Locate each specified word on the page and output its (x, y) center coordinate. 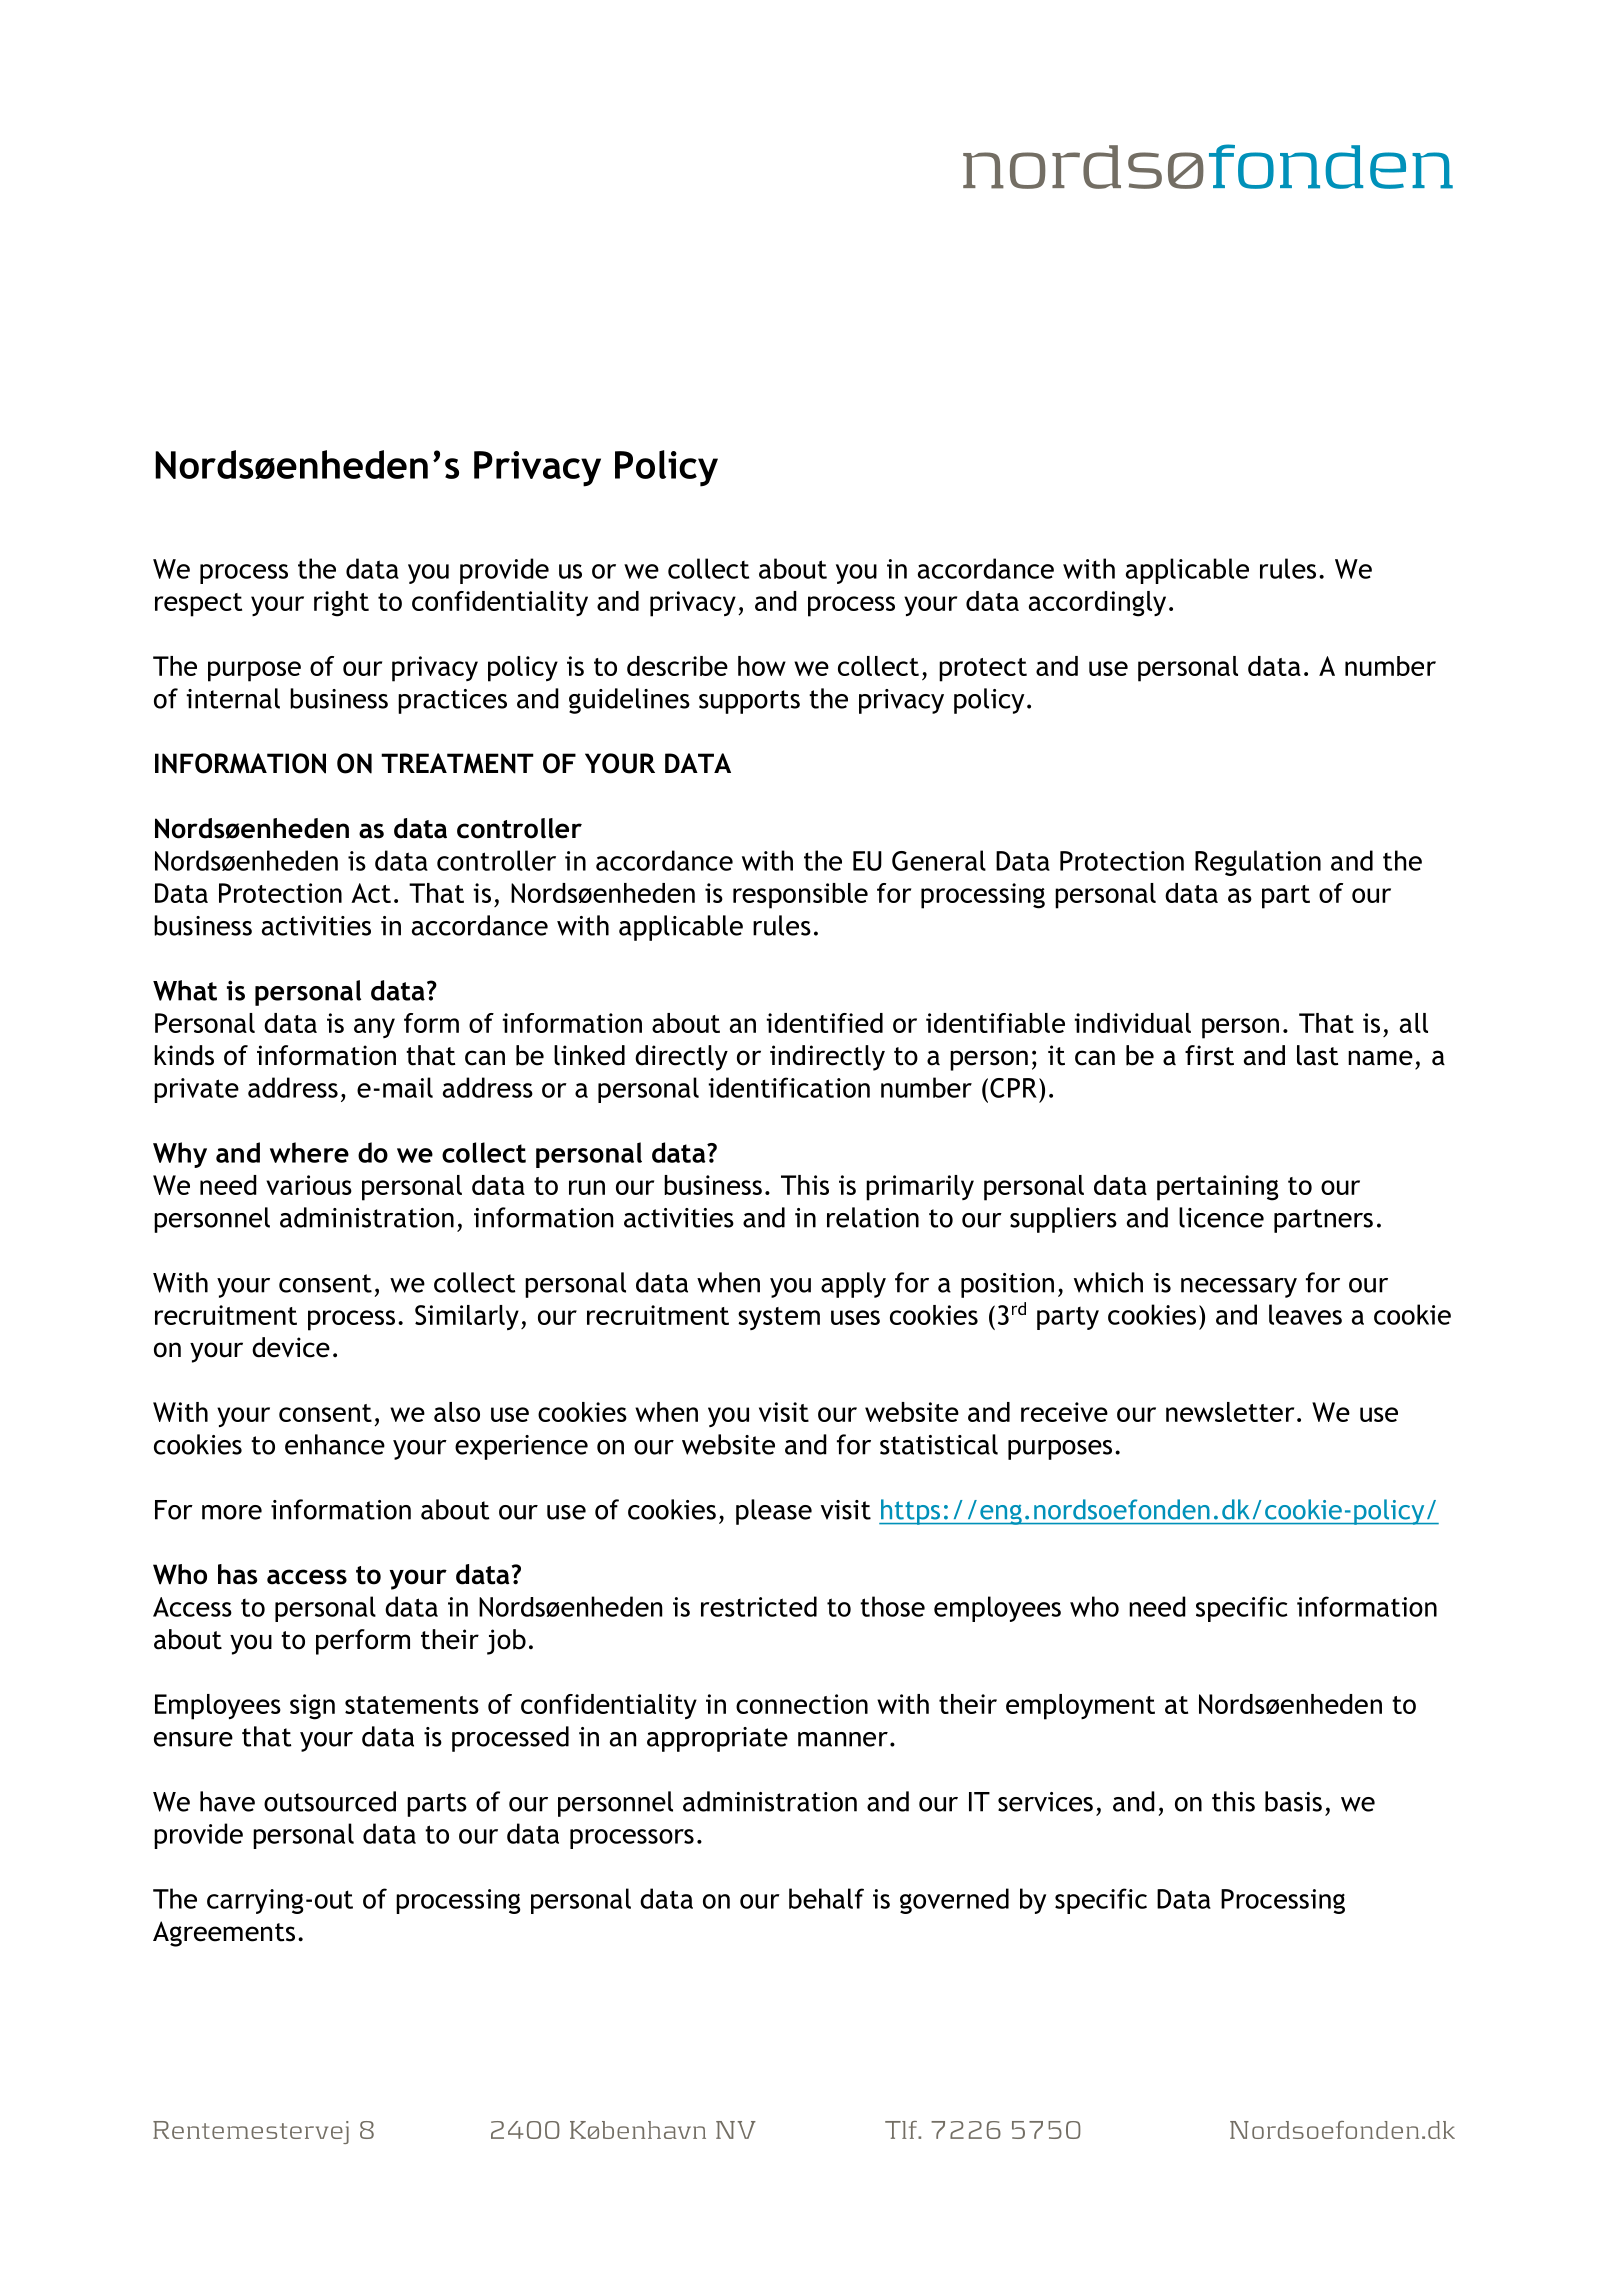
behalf (826, 1898)
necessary (1239, 1288)
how (762, 666)
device (291, 1347)
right (341, 604)
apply (853, 1285)
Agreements (224, 1934)
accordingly (1097, 604)
